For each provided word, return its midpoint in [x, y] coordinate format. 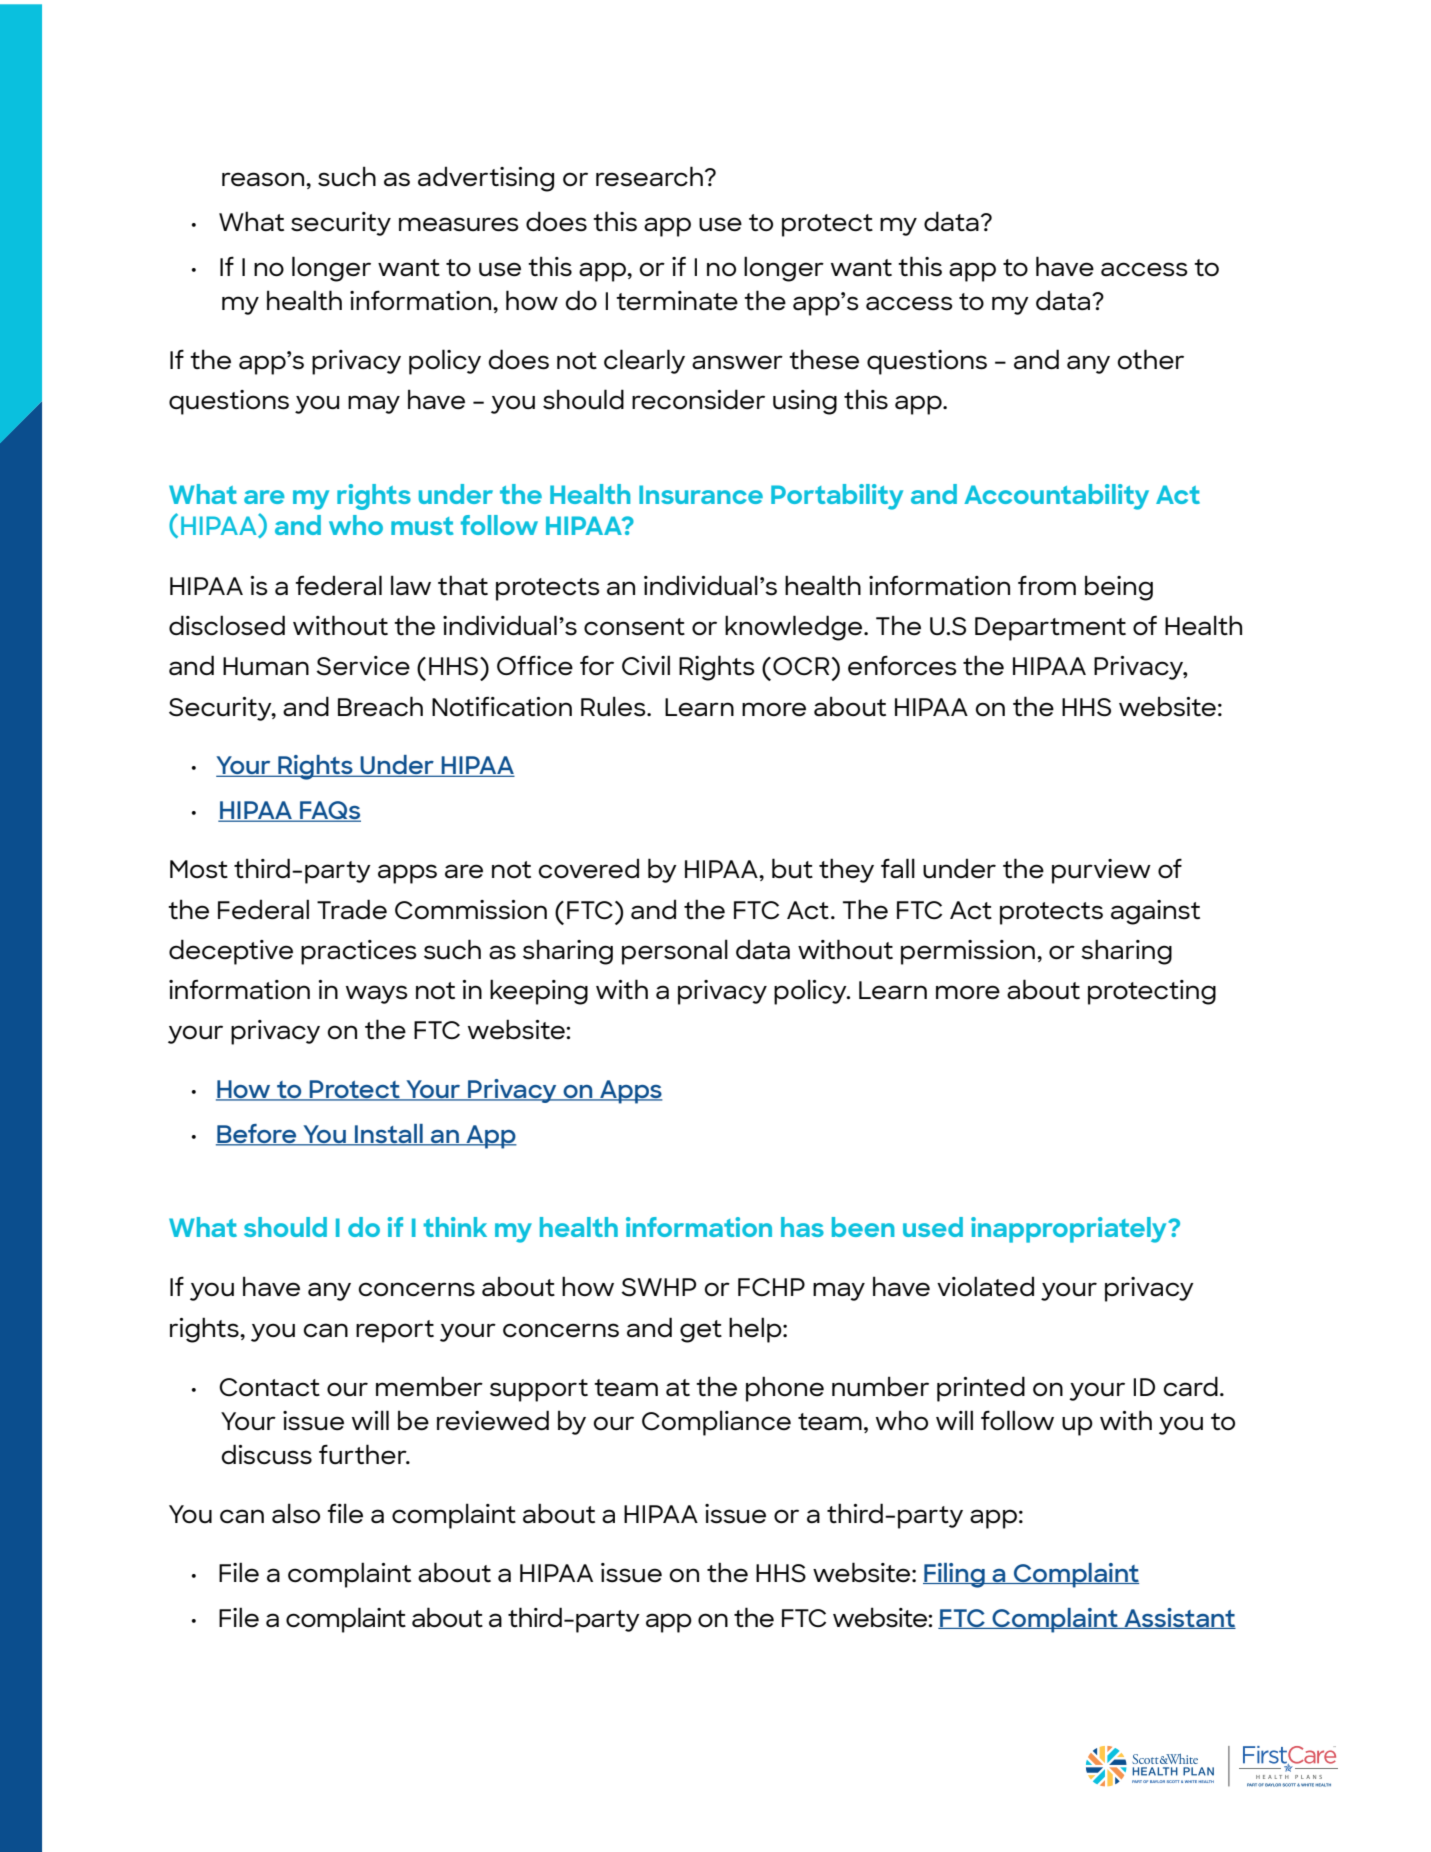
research [649, 176]
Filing [955, 1575]
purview [1101, 871]
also [296, 1513]
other [1150, 359]
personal [675, 952]
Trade [352, 909]
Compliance [716, 1423]
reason [264, 179]
